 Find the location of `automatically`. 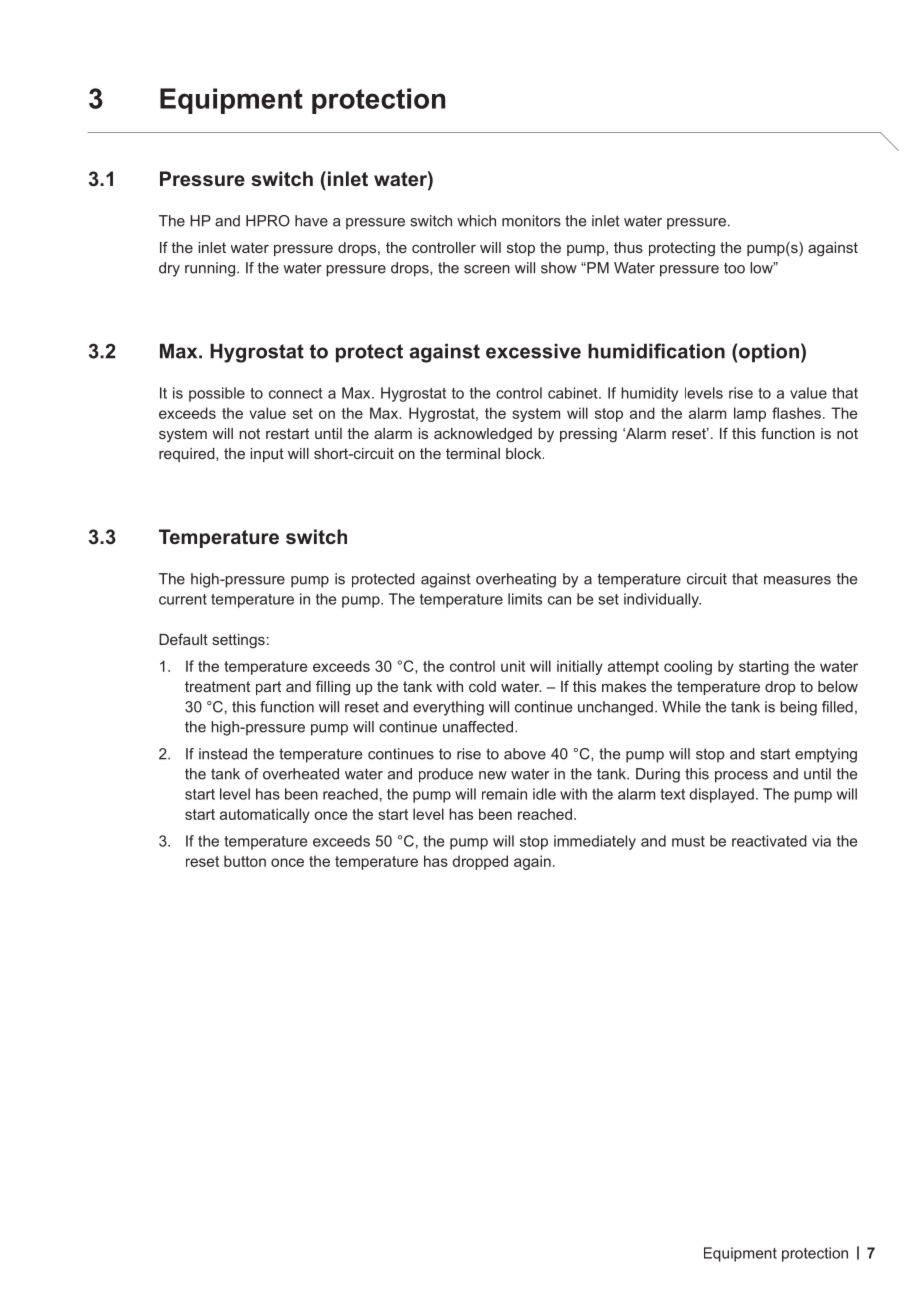

automatically is located at coordinates (265, 815).
